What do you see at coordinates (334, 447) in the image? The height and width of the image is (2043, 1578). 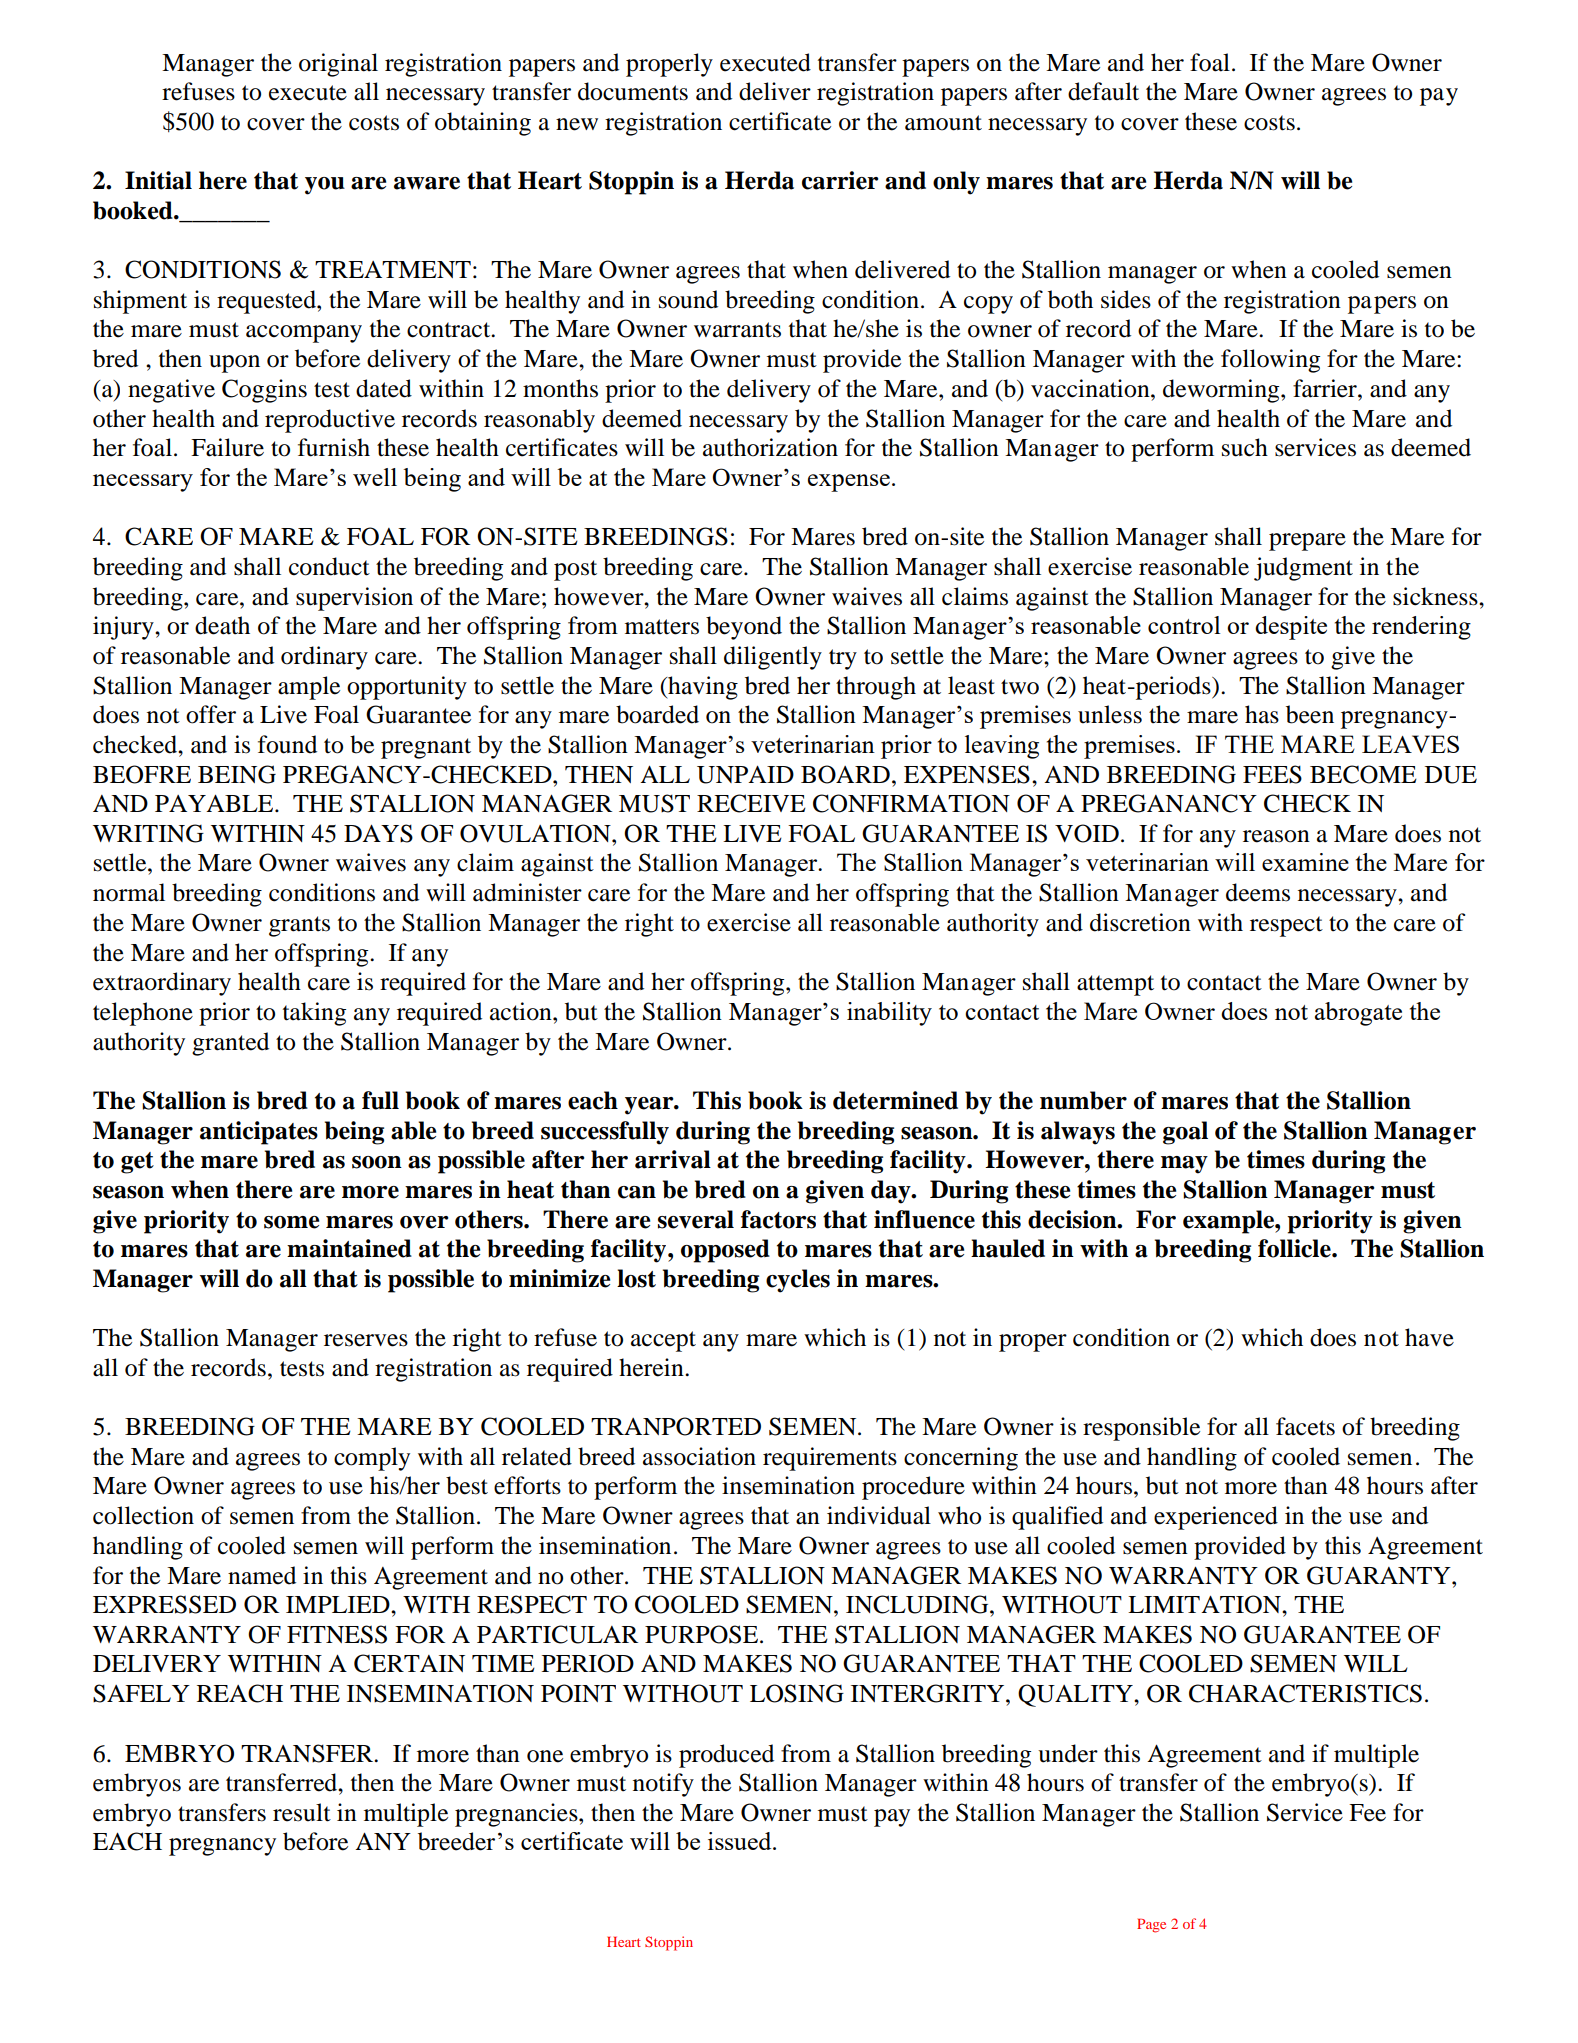 I see `furnish` at bounding box center [334, 447].
